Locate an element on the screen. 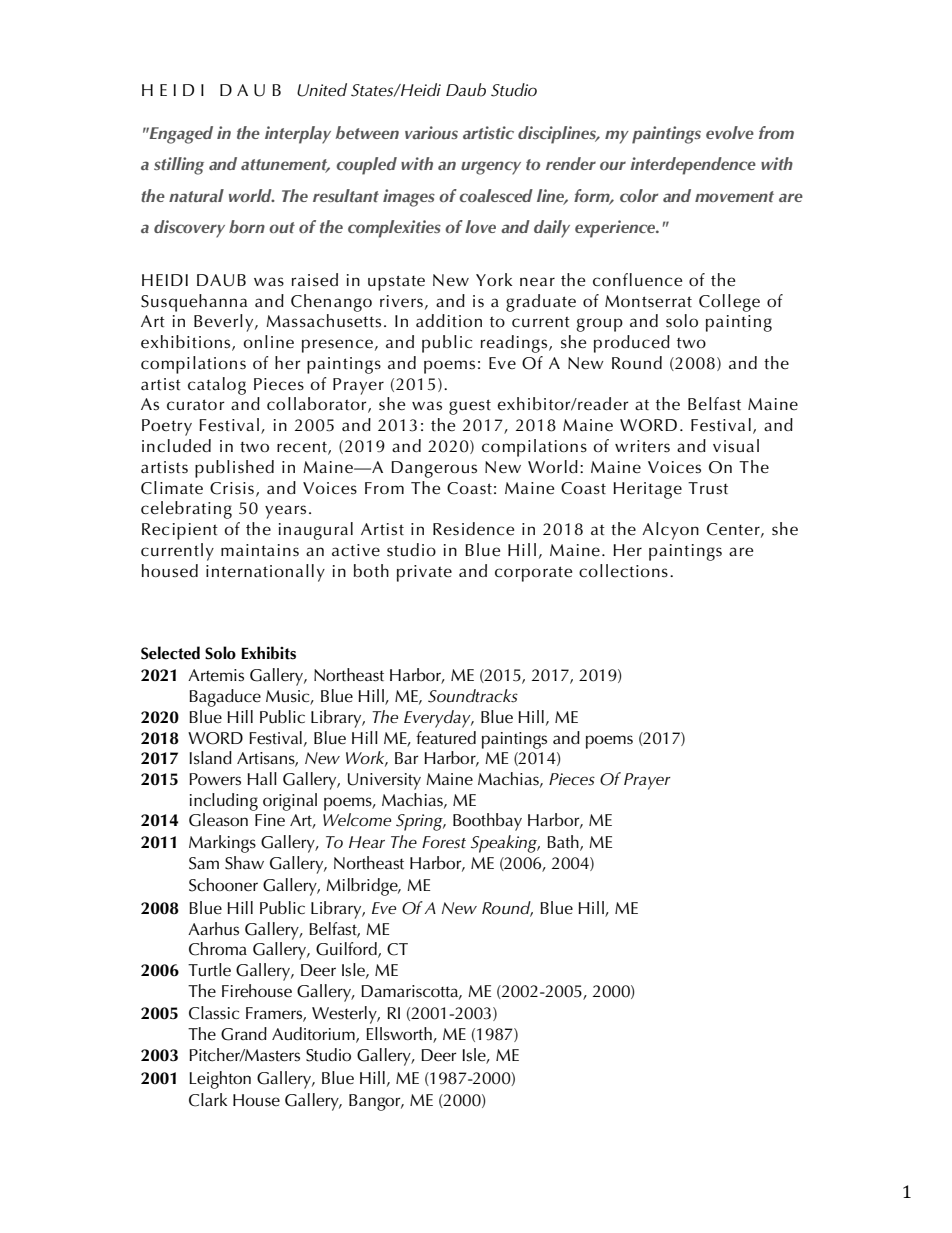 Image resolution: width=952 pixels, height=1233 pixels. addition is located at coordinates (449, 321).
